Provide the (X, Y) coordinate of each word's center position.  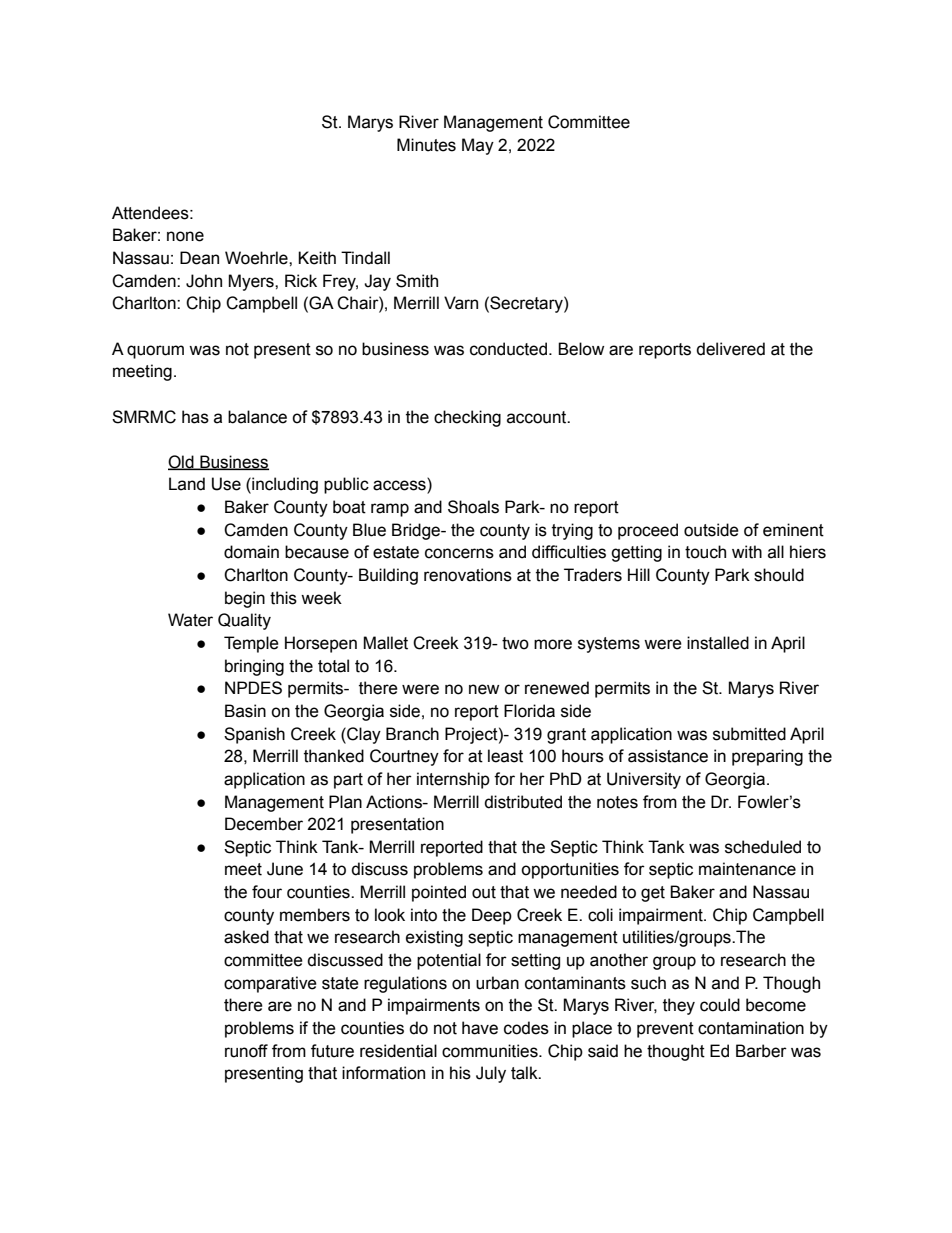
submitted (749, 734)
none (185, 236)
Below (581, 349)
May (478, 146)
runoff (246, 1051)
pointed (439, 893)
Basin (245, 711)
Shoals (473, 507)
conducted (510, 349)
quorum (155, 352)
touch (705, 552)
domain (251, 552)
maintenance (747, 869)
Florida (529, 711)
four (267, 892)
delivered (730, 349)
